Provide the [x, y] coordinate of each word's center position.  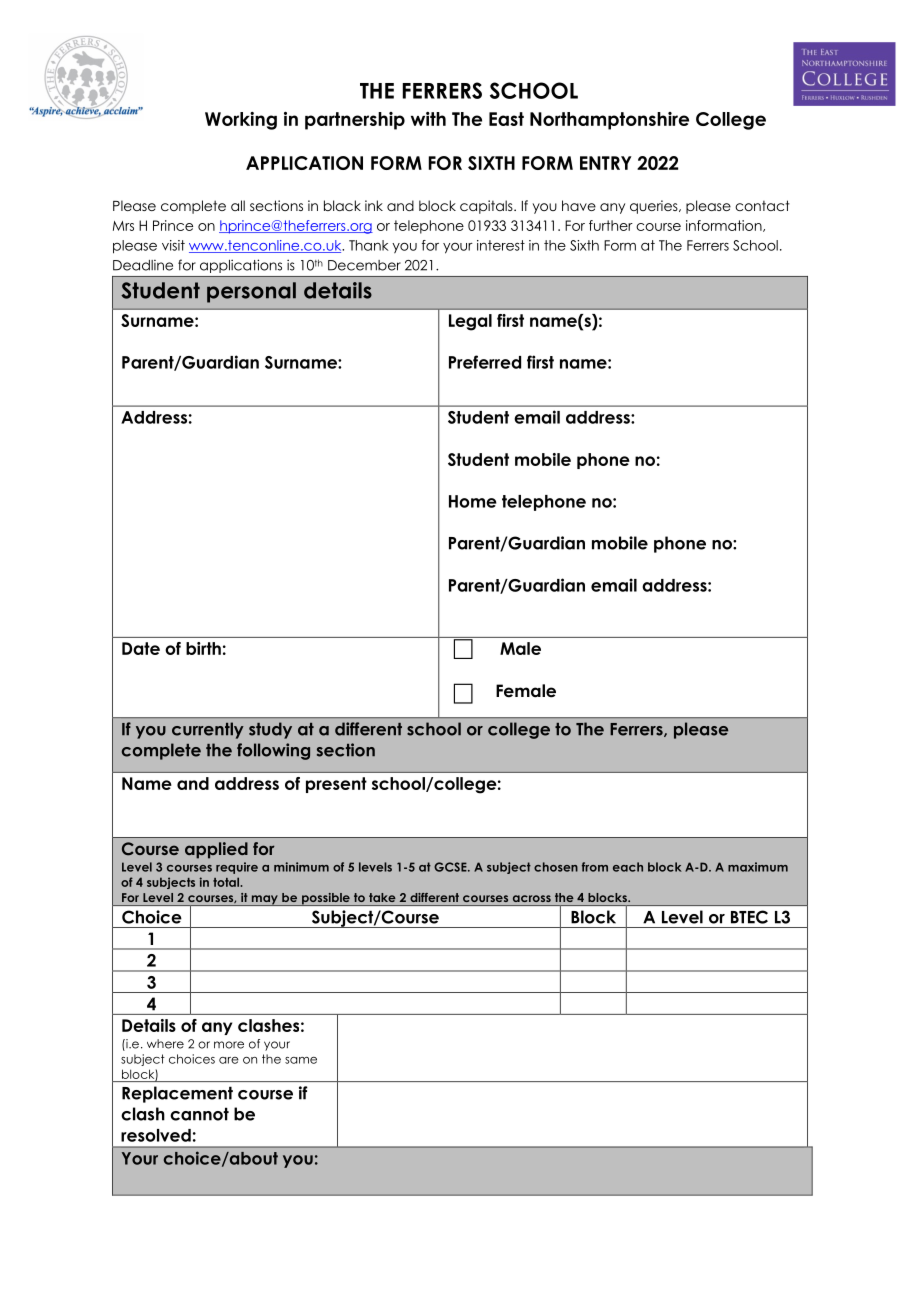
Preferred [485, 362]
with [428, 119]
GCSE [451, 867]
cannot [199, 1114]
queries [655, 207]
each [628, 867]
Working [241, 121]
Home [473, 501]
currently [208, 730]
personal [251, 292]
